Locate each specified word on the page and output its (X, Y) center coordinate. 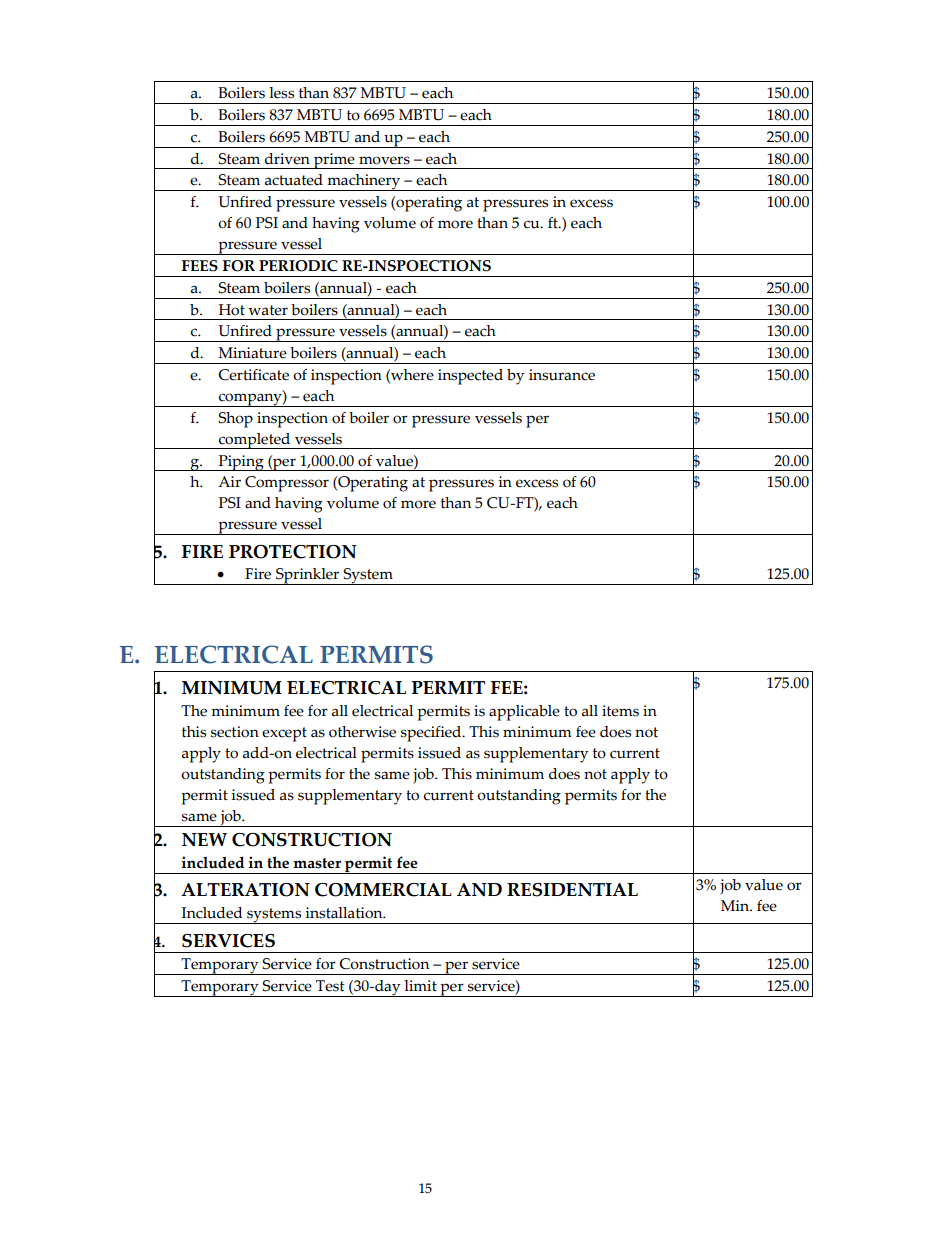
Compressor (287, 484)
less (281, 93)
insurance (562, 375)
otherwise (362, 732)
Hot (232, 310)
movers (384, 160)
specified (432, 734)
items (620, 711)
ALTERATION (245, 890)
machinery (363, 182)
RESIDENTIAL (572, 890)
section (235, 732)
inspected (470, 377)
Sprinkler (308, 576)
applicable (524, 713)
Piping (241, 463)
